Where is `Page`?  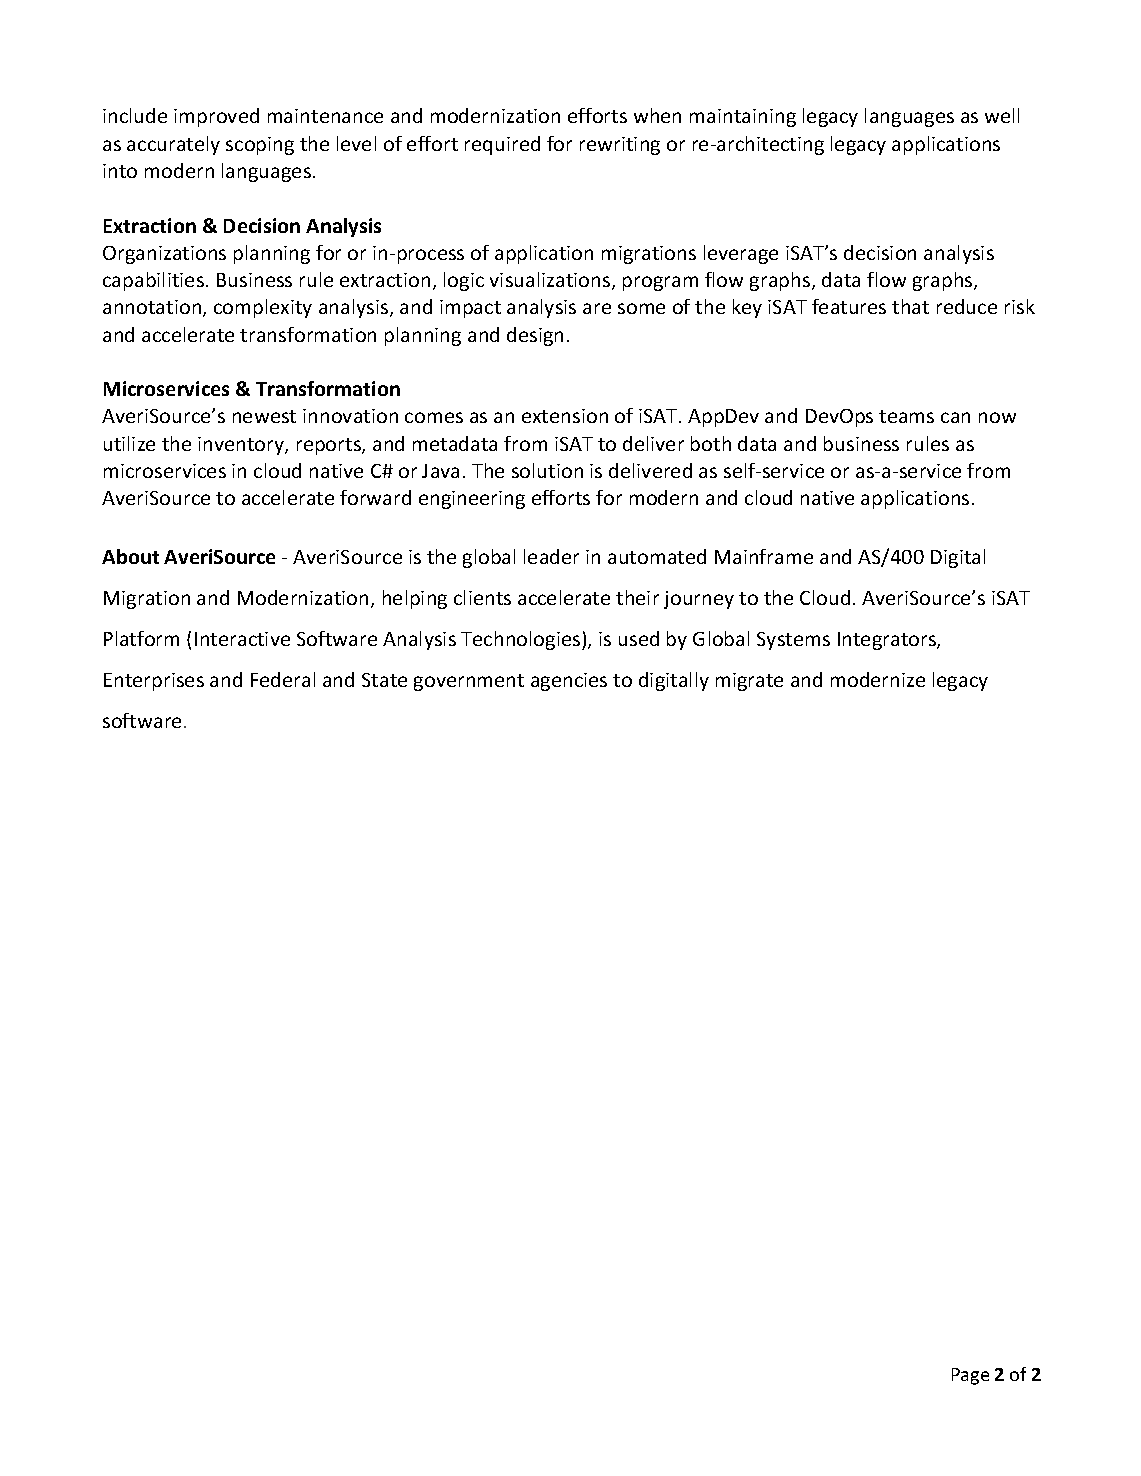 Page is located at coordinates (970, 1376).
